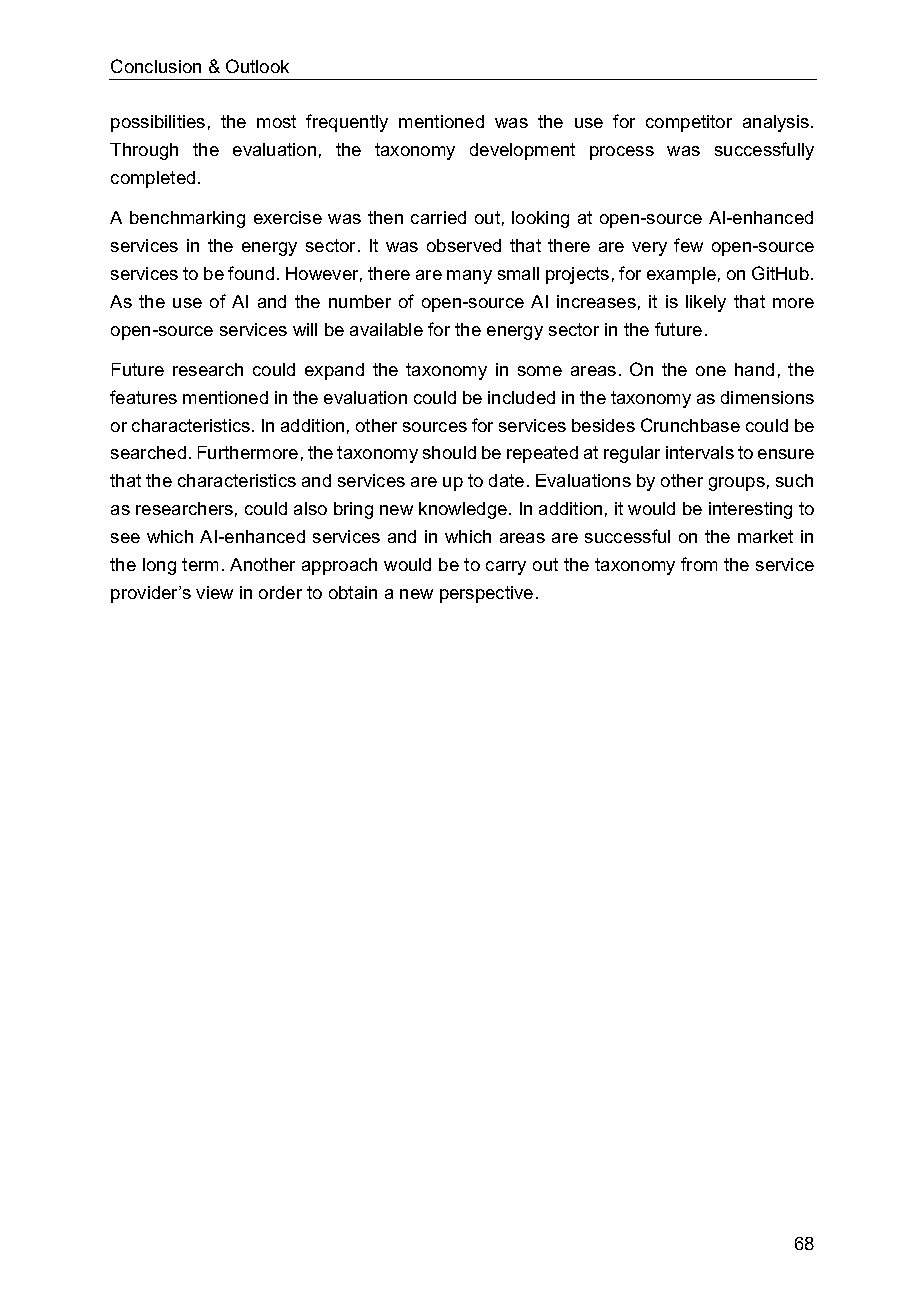 The height and width of the screenshot is (1308, 924). Describe the element at coordinates (156, 66) in the screenshot. I see `Conclusion` at that location.
